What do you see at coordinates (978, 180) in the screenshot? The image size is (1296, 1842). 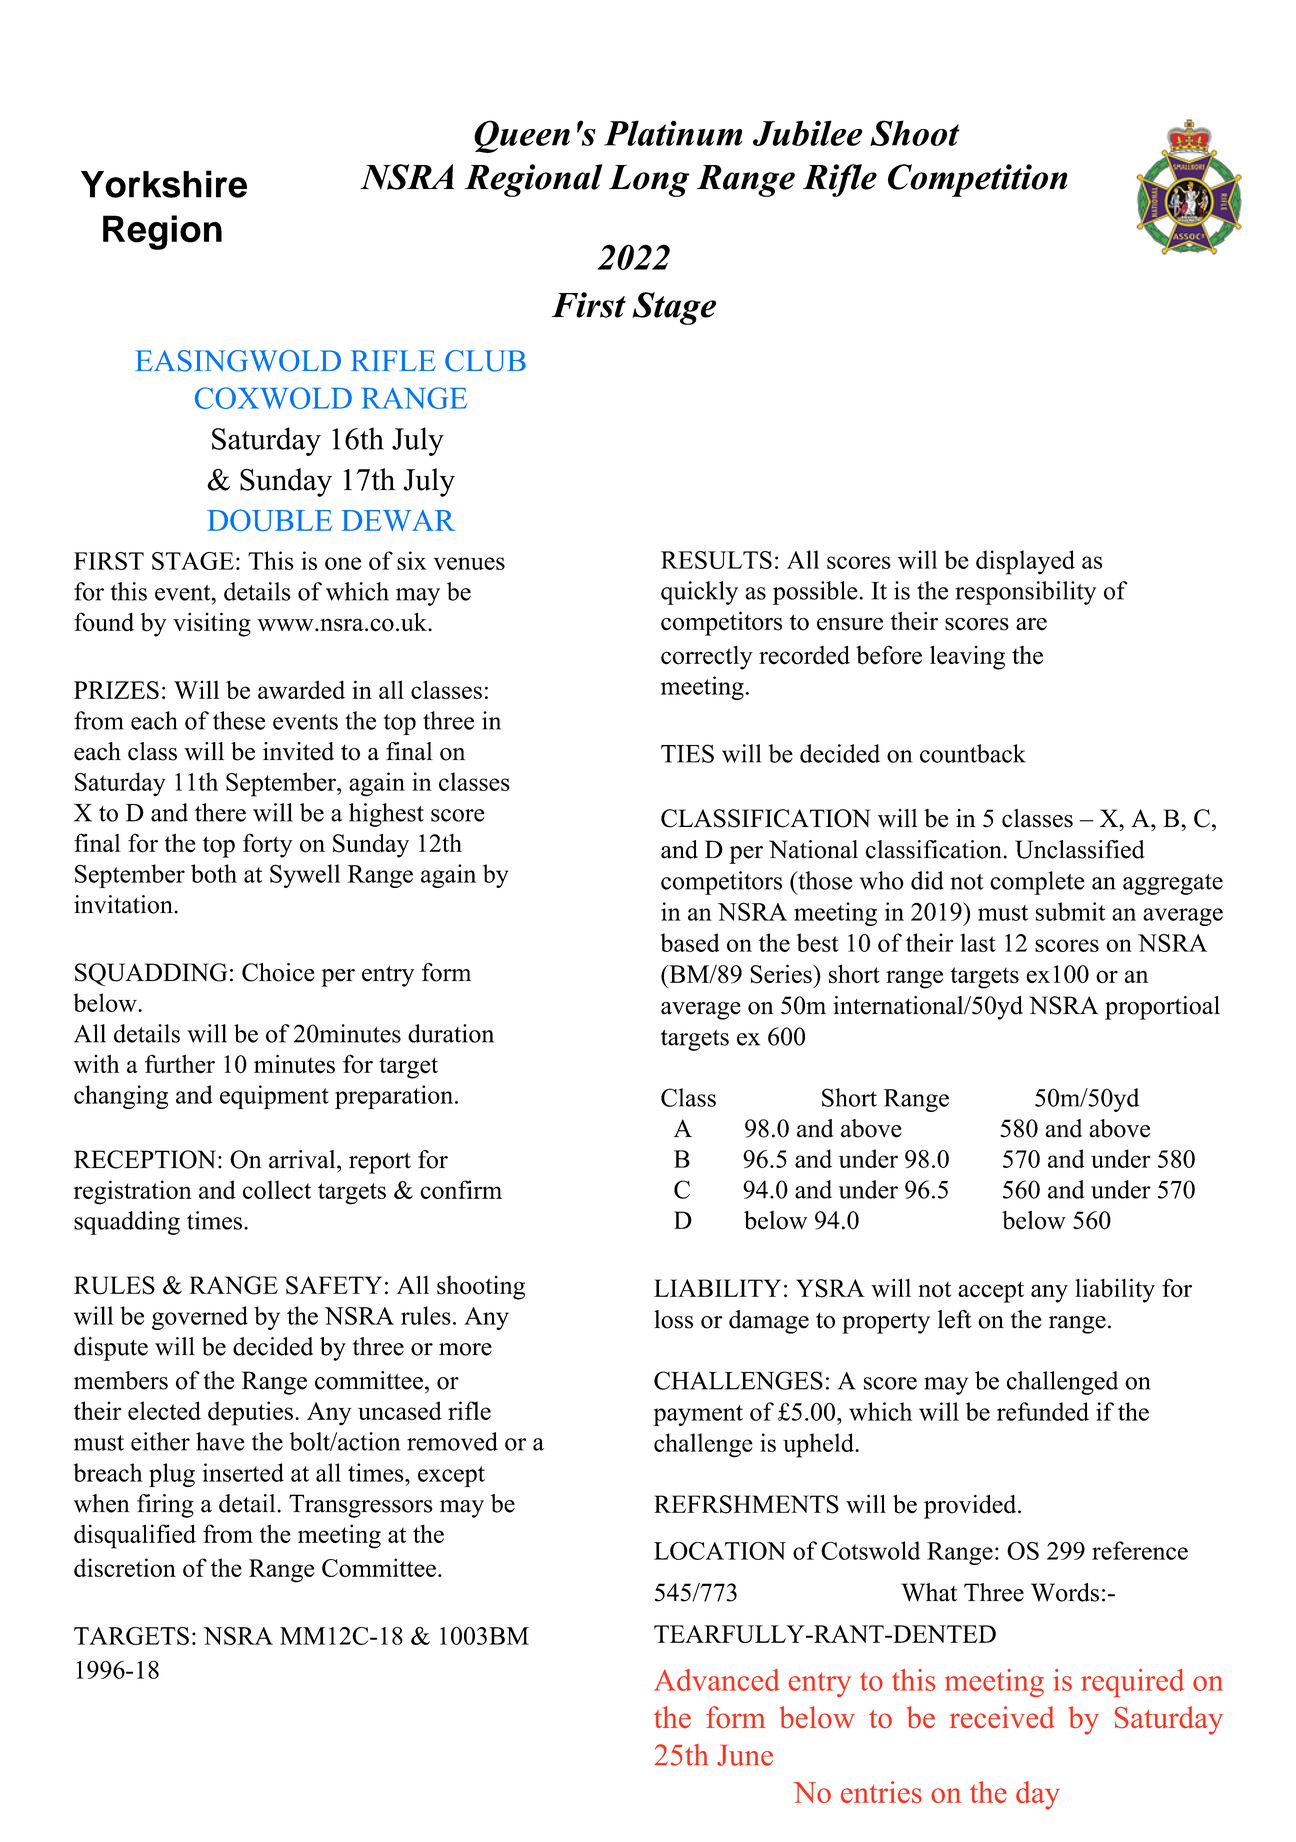 I see `Competition` at bounding box center [978, 180].
